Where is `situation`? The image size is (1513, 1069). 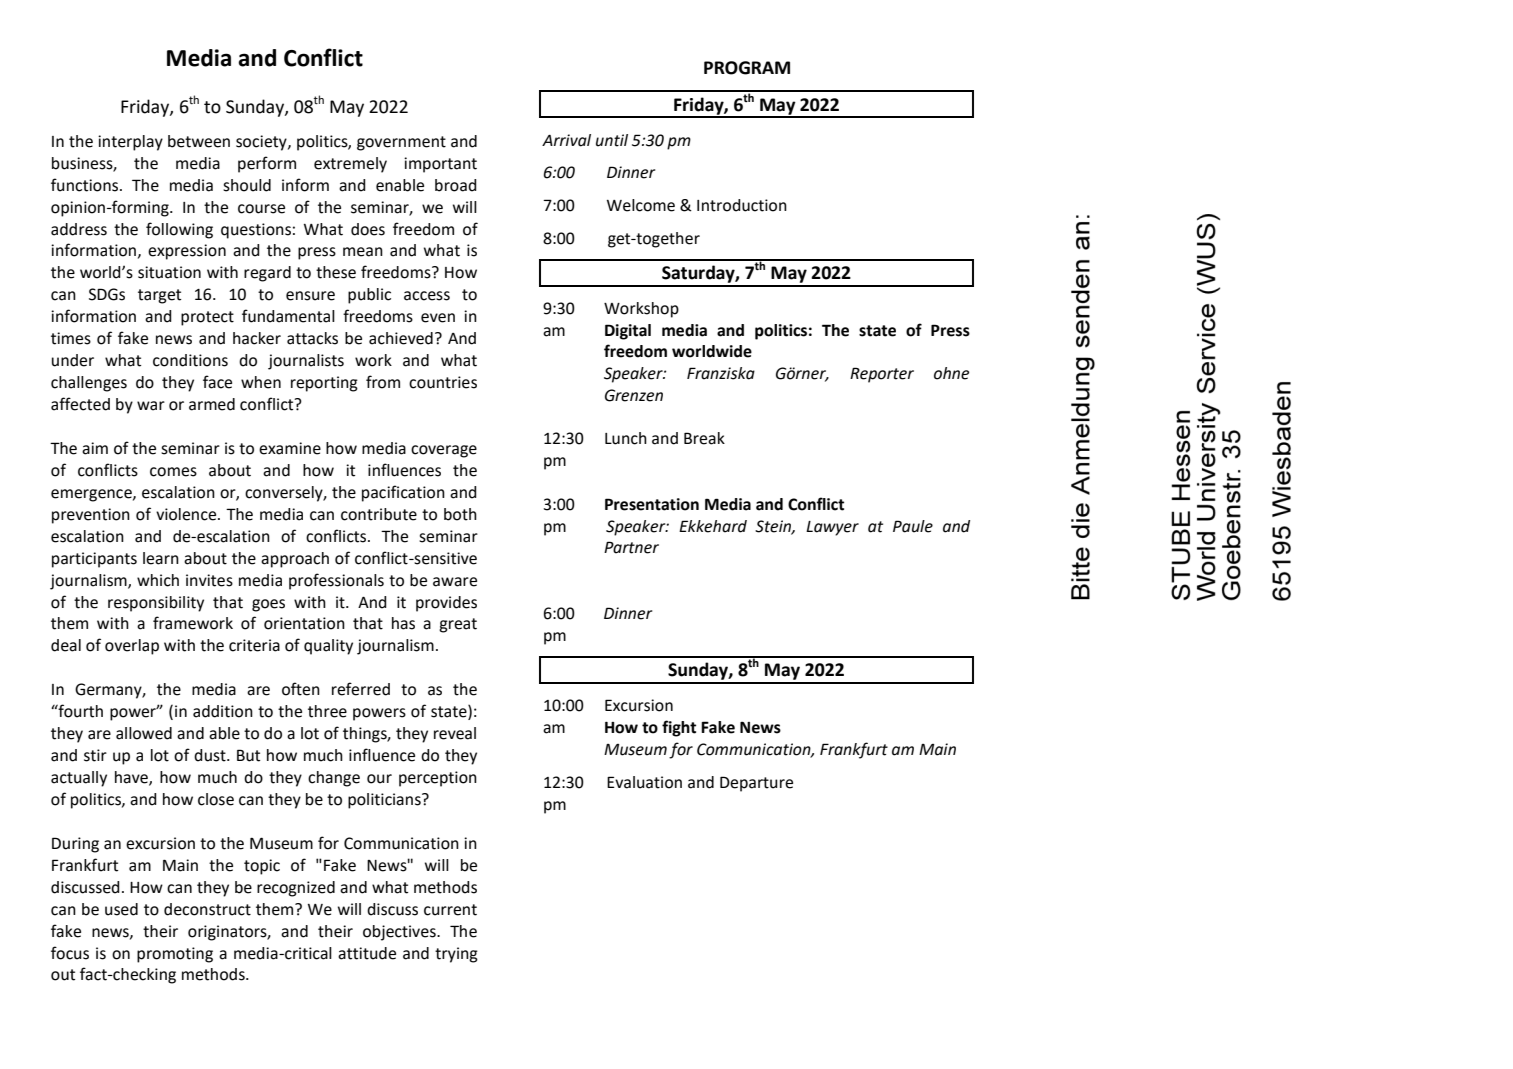
situation is located at coordinates (169, 272).
